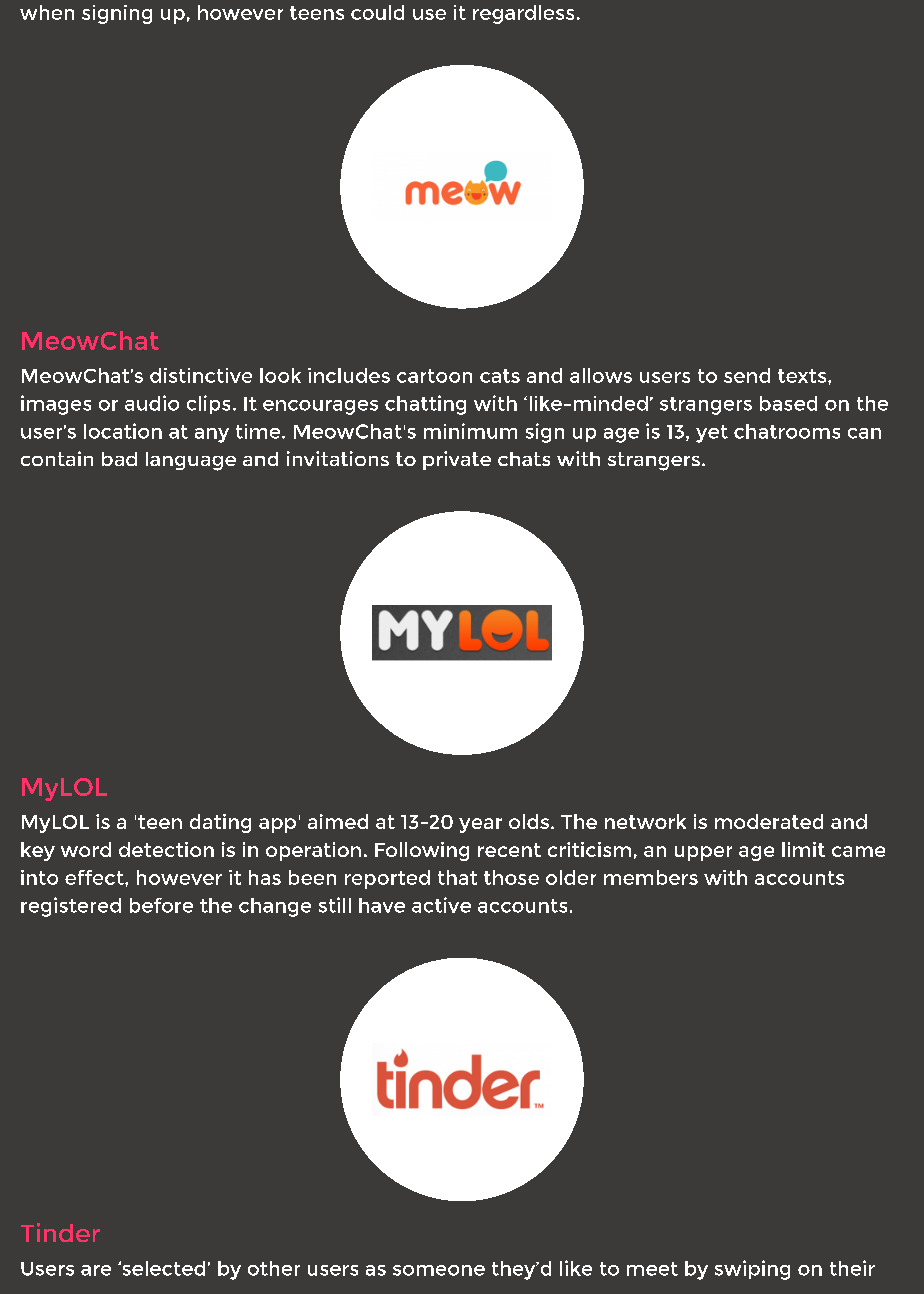 The height and width of the screenshot is (1294, 924). I want to click on regardless, so click(523, 14).
